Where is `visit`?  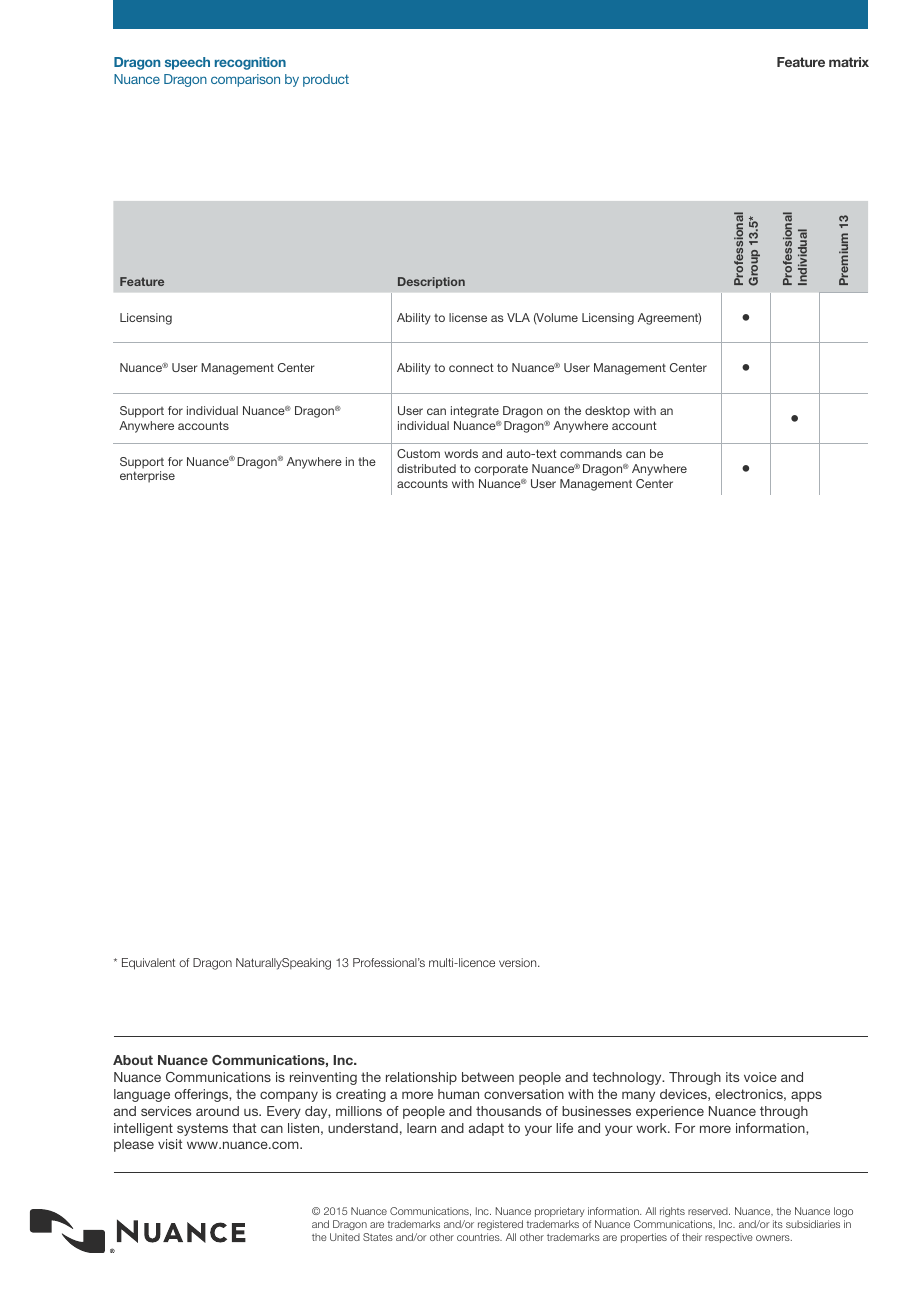 visit is located at coordinates (170, 1144).
